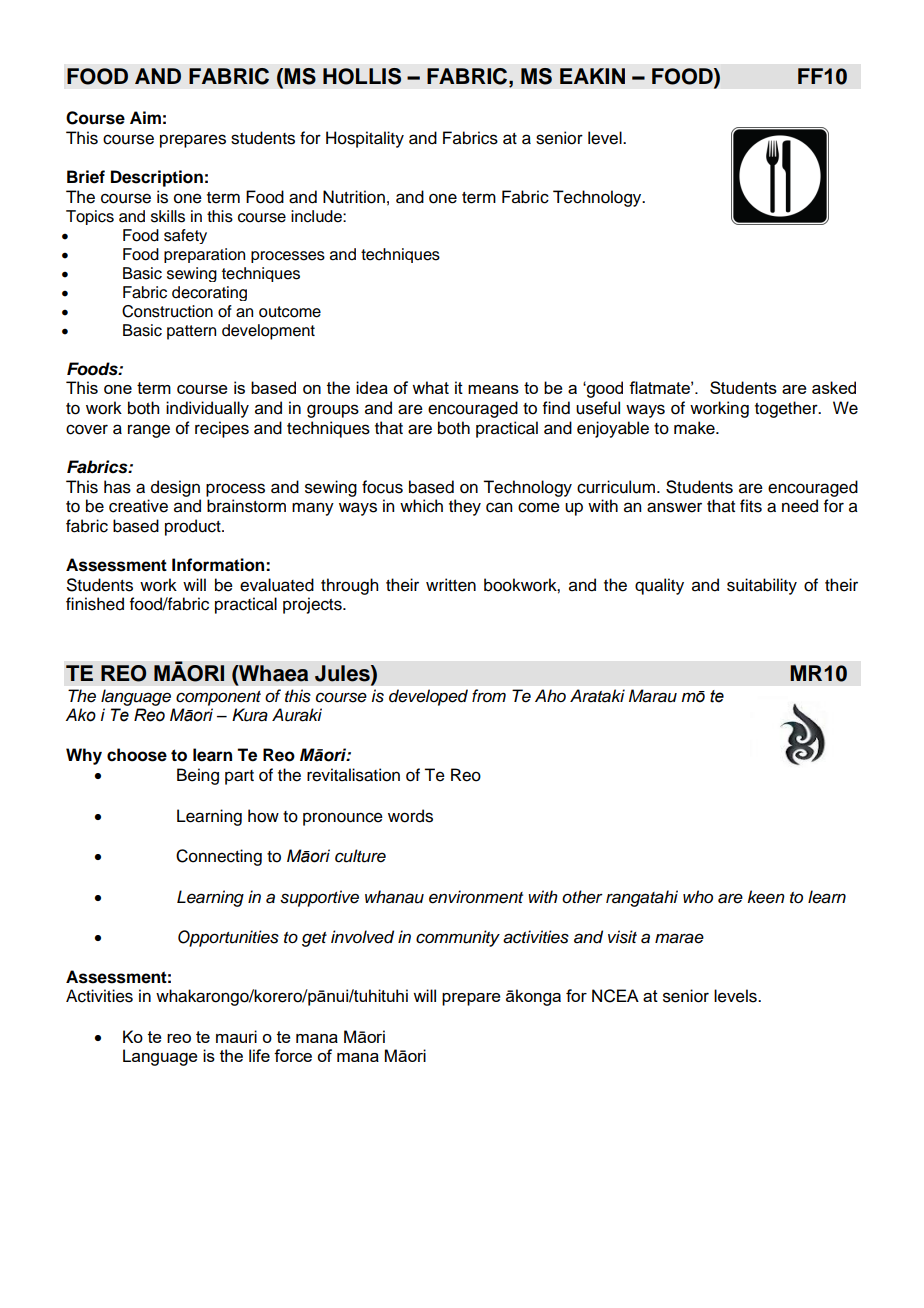  I want to click on EAKIN, so click(592, 76).
